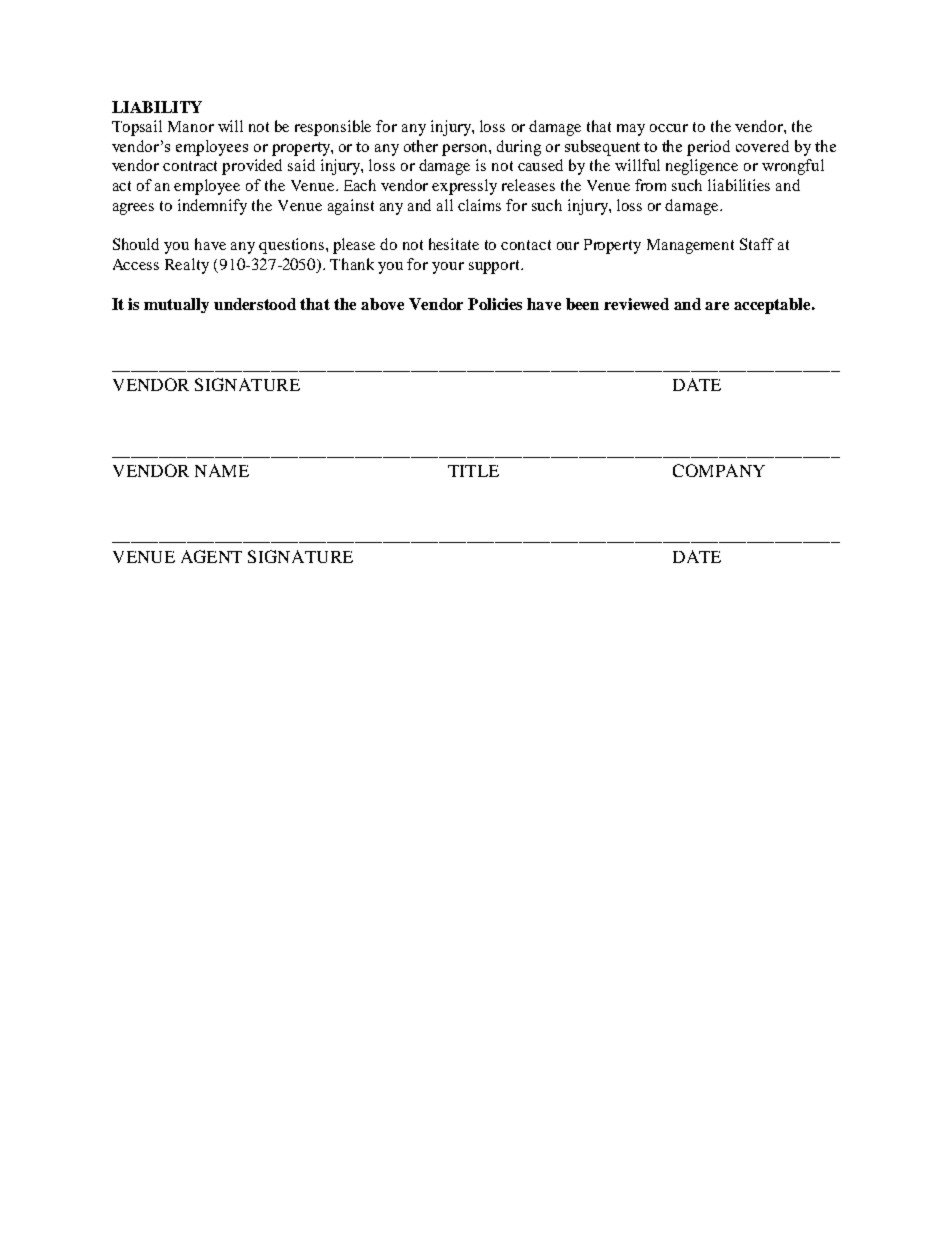  I want to click on mutually, so click(176, 305).
